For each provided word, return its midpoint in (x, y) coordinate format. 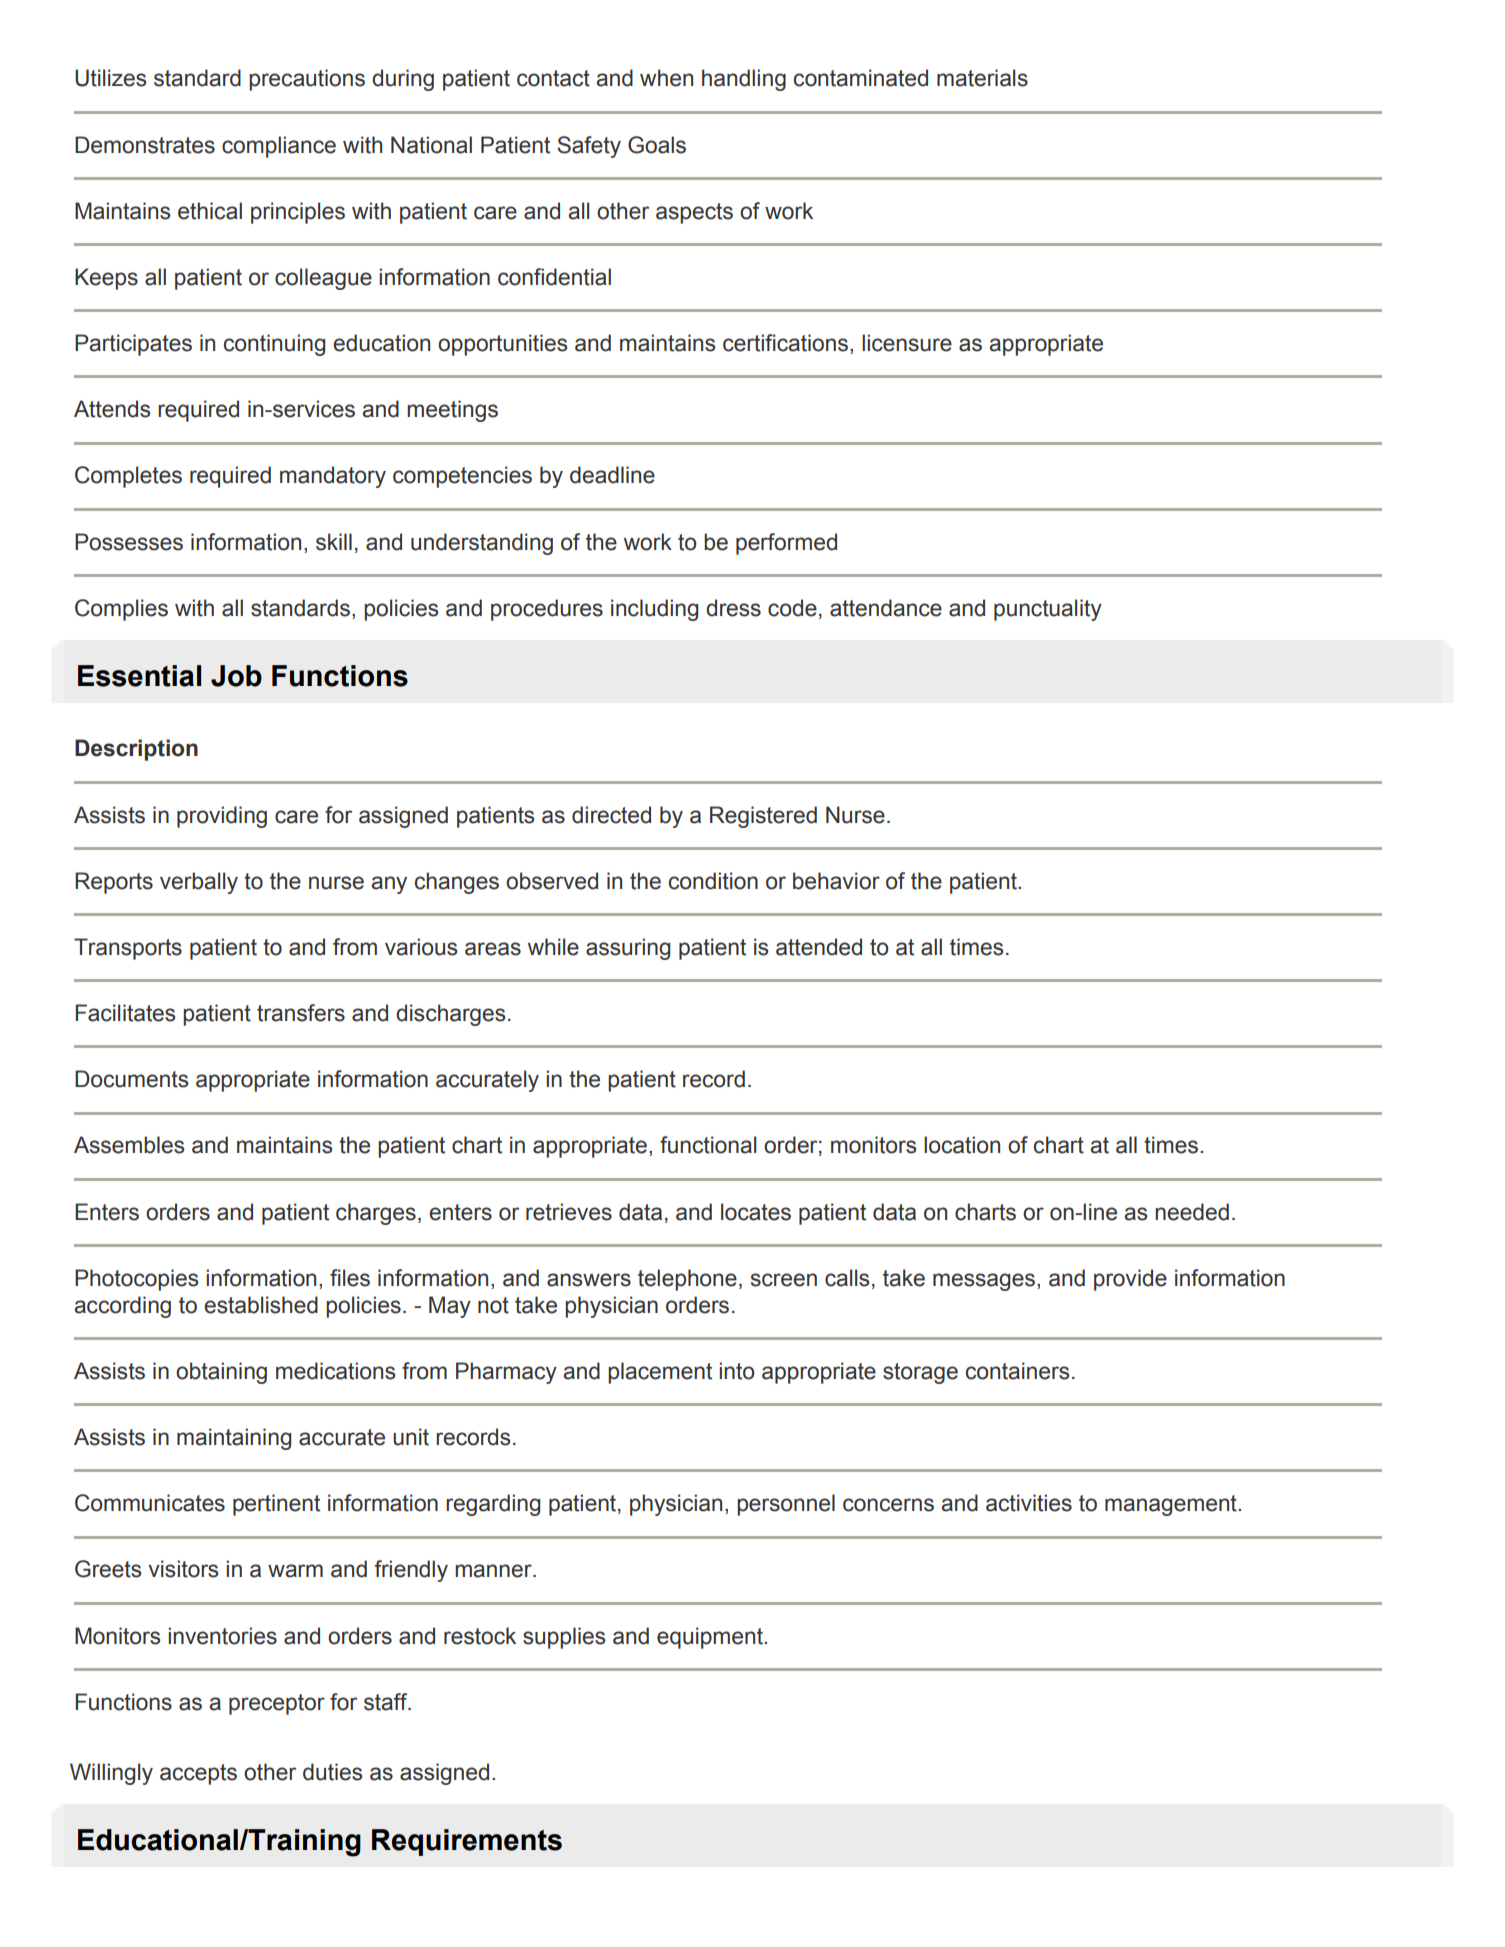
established (261, 1305)
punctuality (1048, 610)
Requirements (467, 1842)
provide (1130, 1280)
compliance (279, 147)
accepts (198, 1774)
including (654, 610)
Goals (657, 145)
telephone (687, 1280)
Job (236, 676)
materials (982, 78)
